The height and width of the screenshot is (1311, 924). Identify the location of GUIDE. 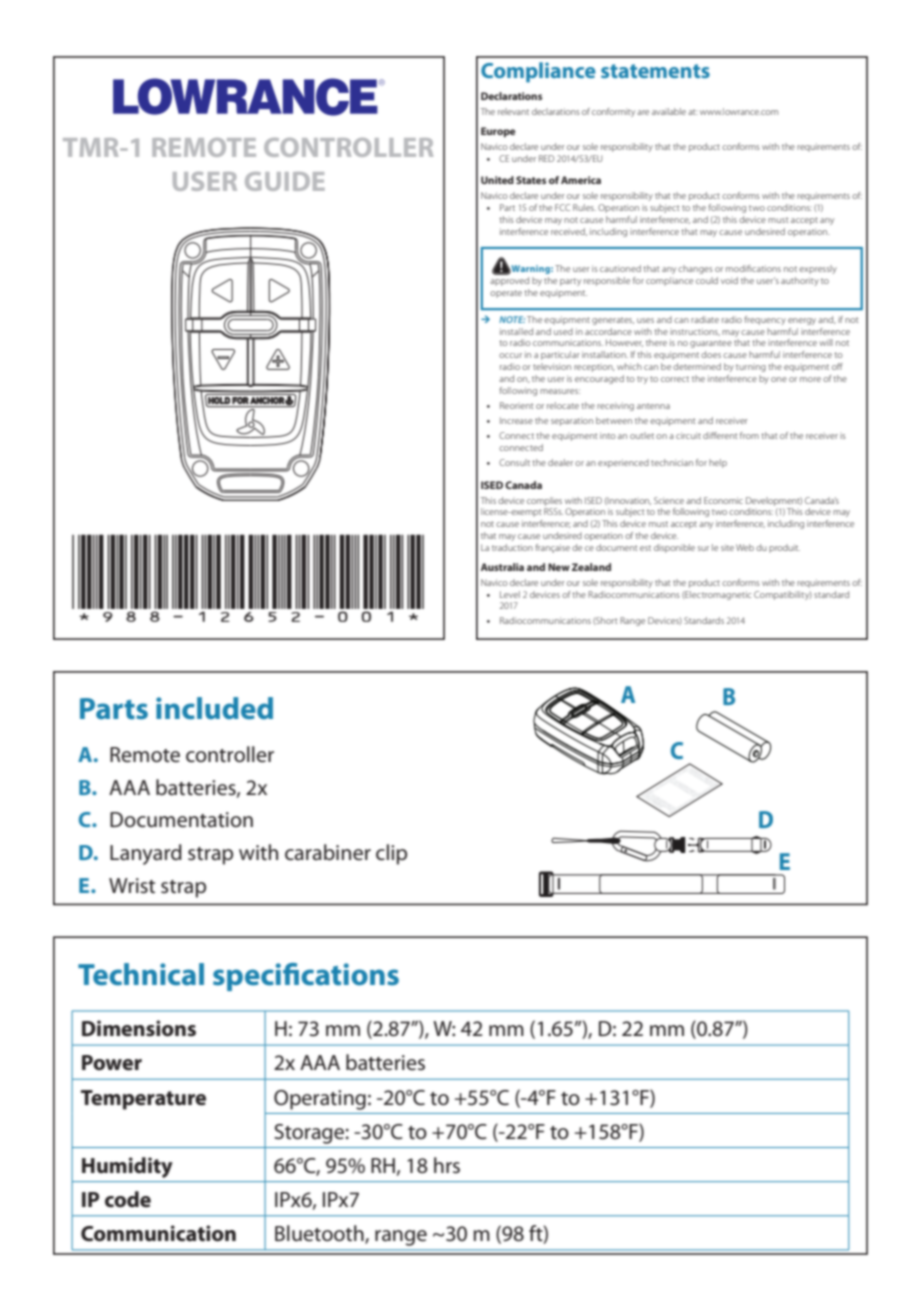
(285, 181).
